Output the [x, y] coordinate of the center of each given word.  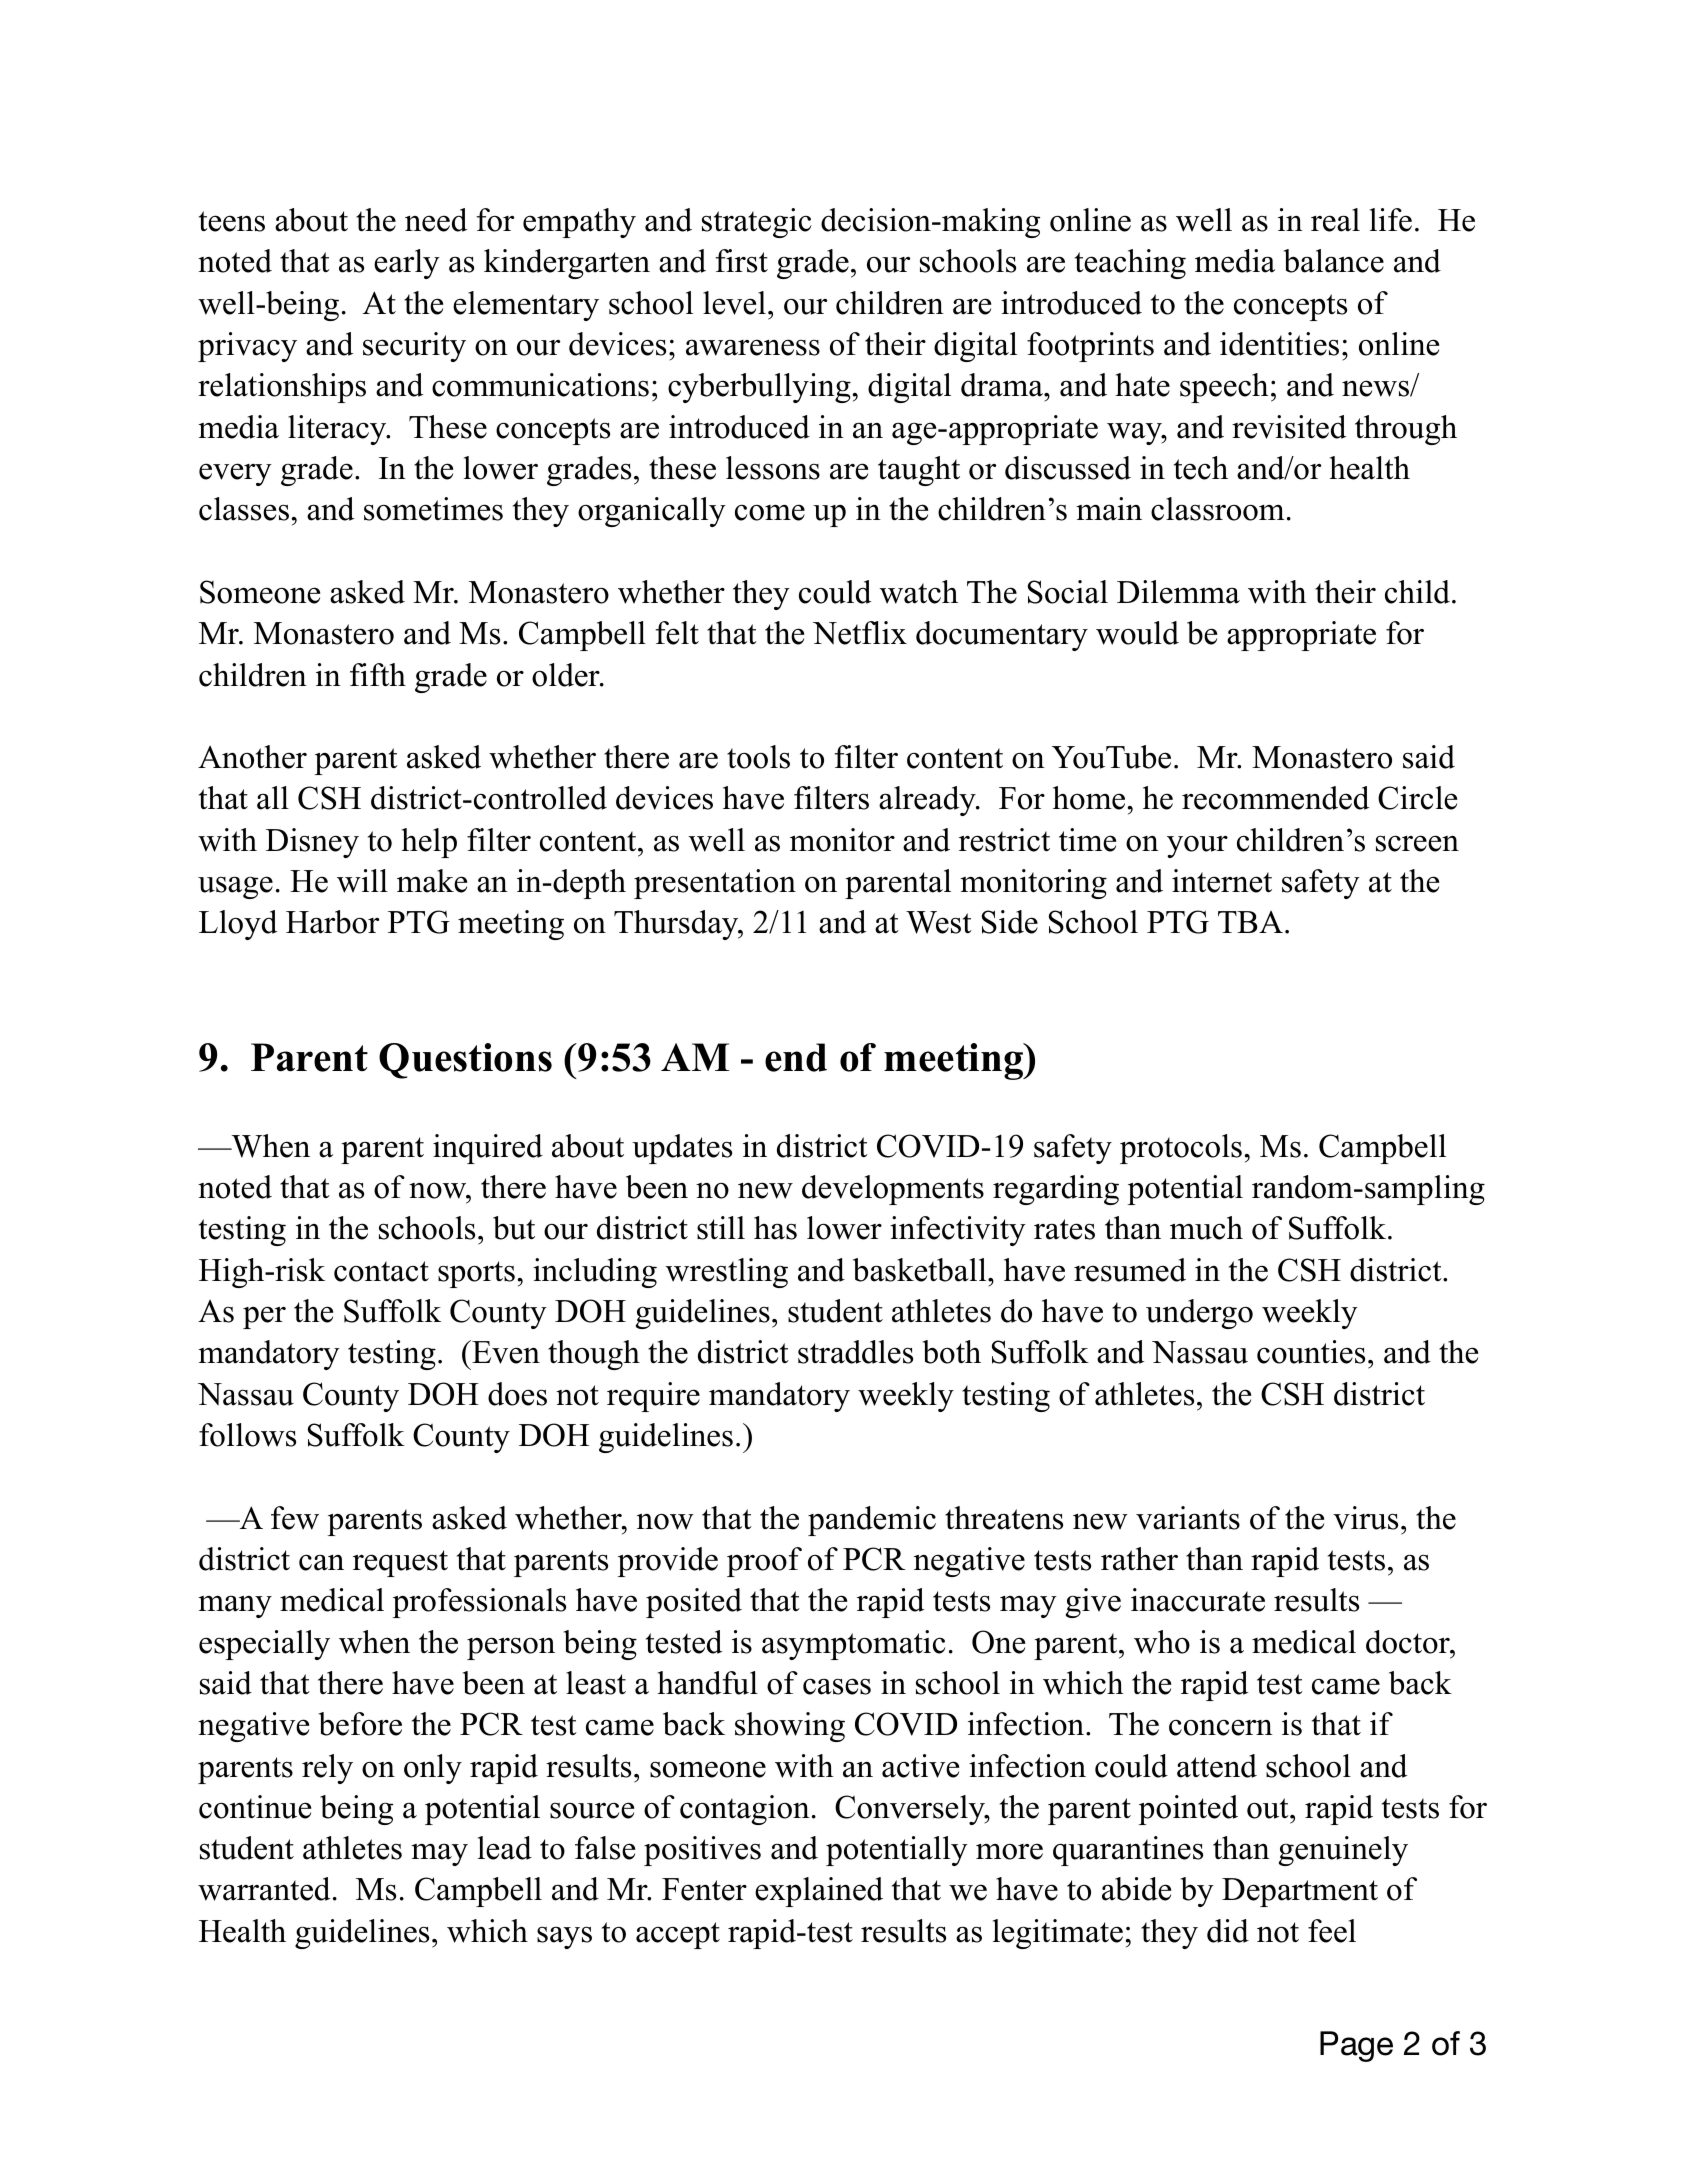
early [407, 264]
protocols [1181, 1149]
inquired [488, 1149]
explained [819, 1892]
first [742, 261]
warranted [264, 1889]
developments [893, 1190]
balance [1334, 261]
